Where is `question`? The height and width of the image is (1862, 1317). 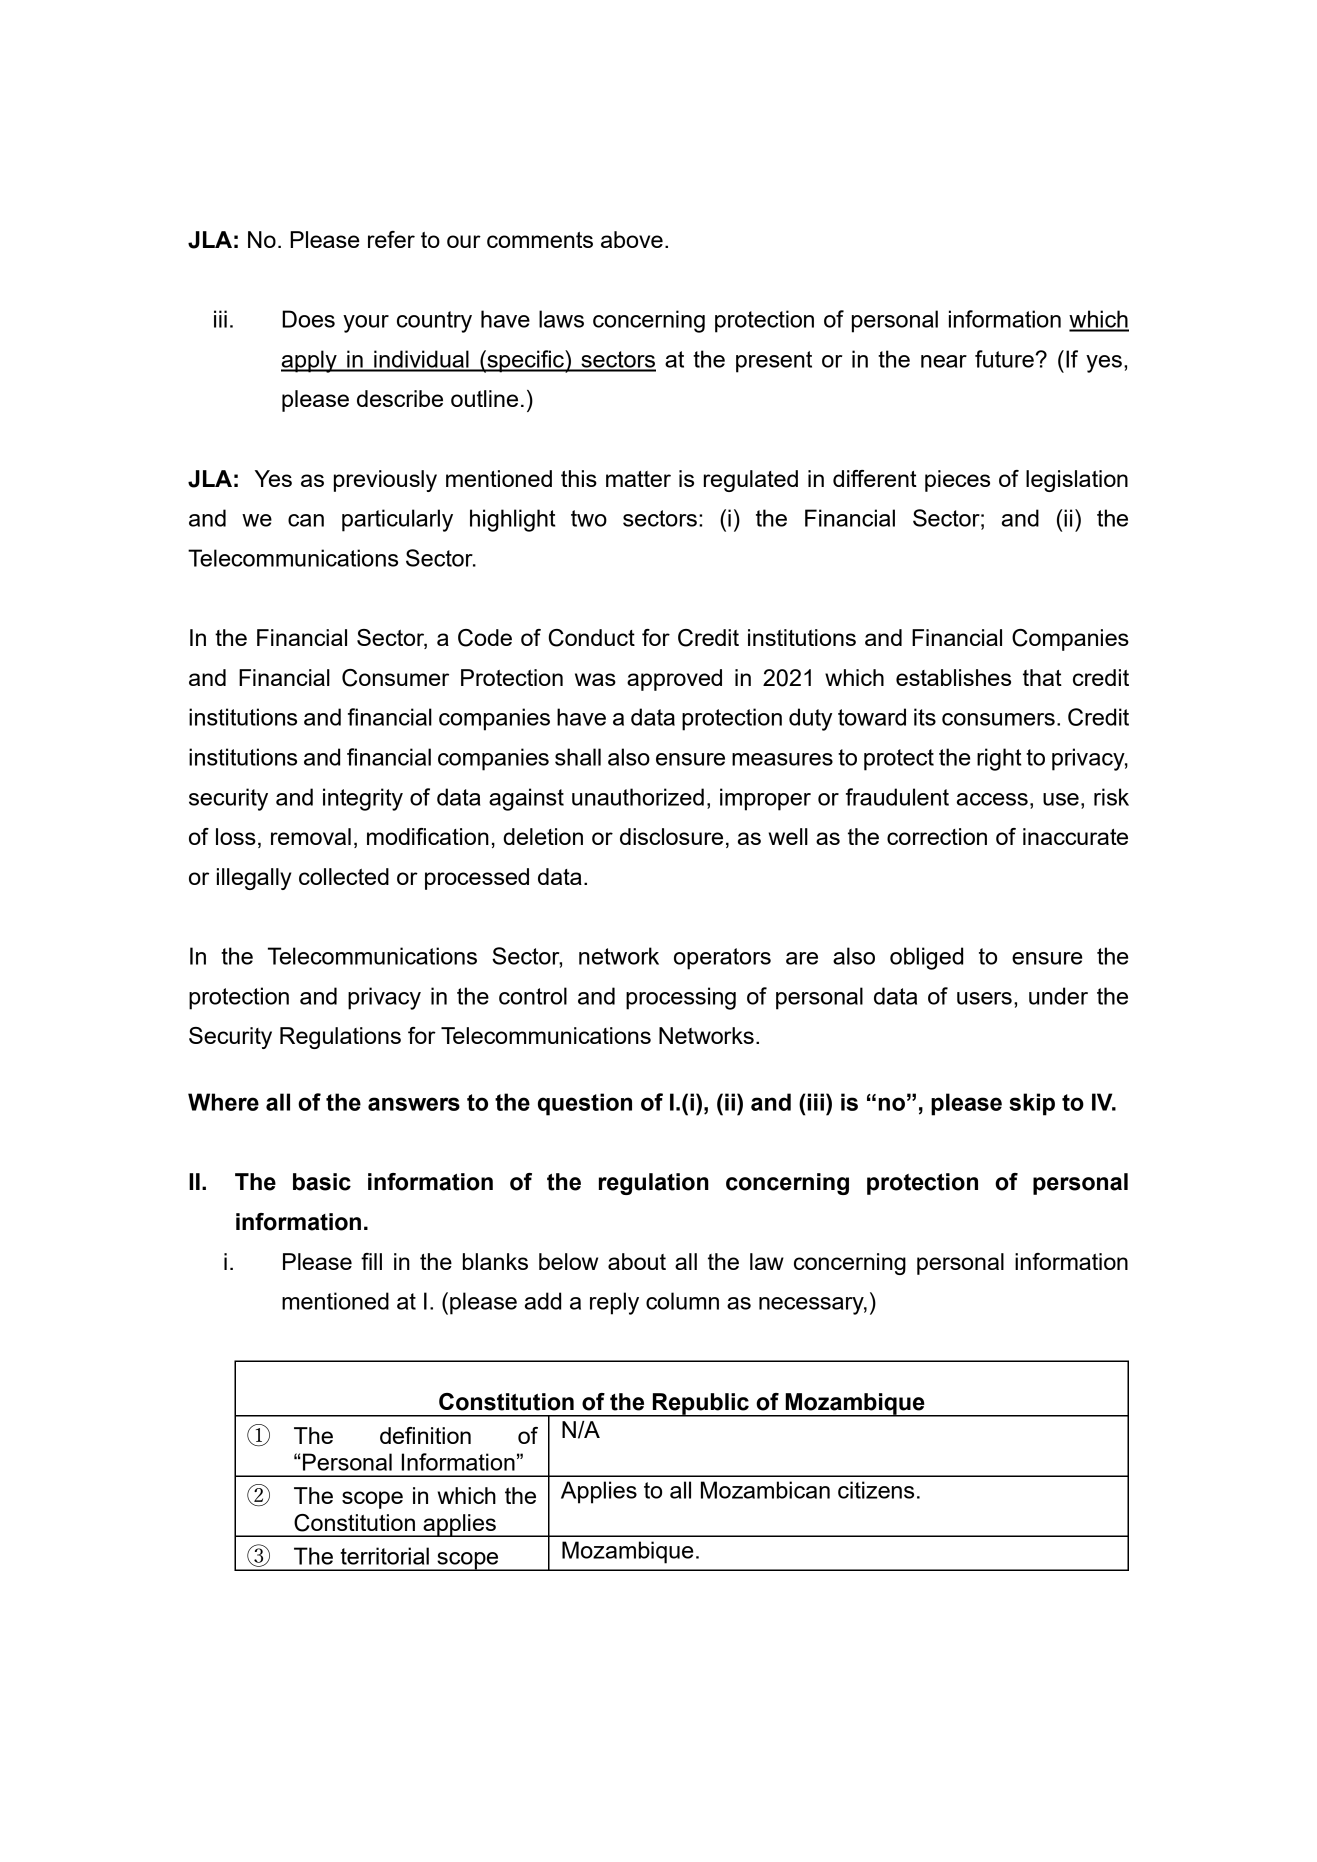
question is located at coordinates (585, 1104).
